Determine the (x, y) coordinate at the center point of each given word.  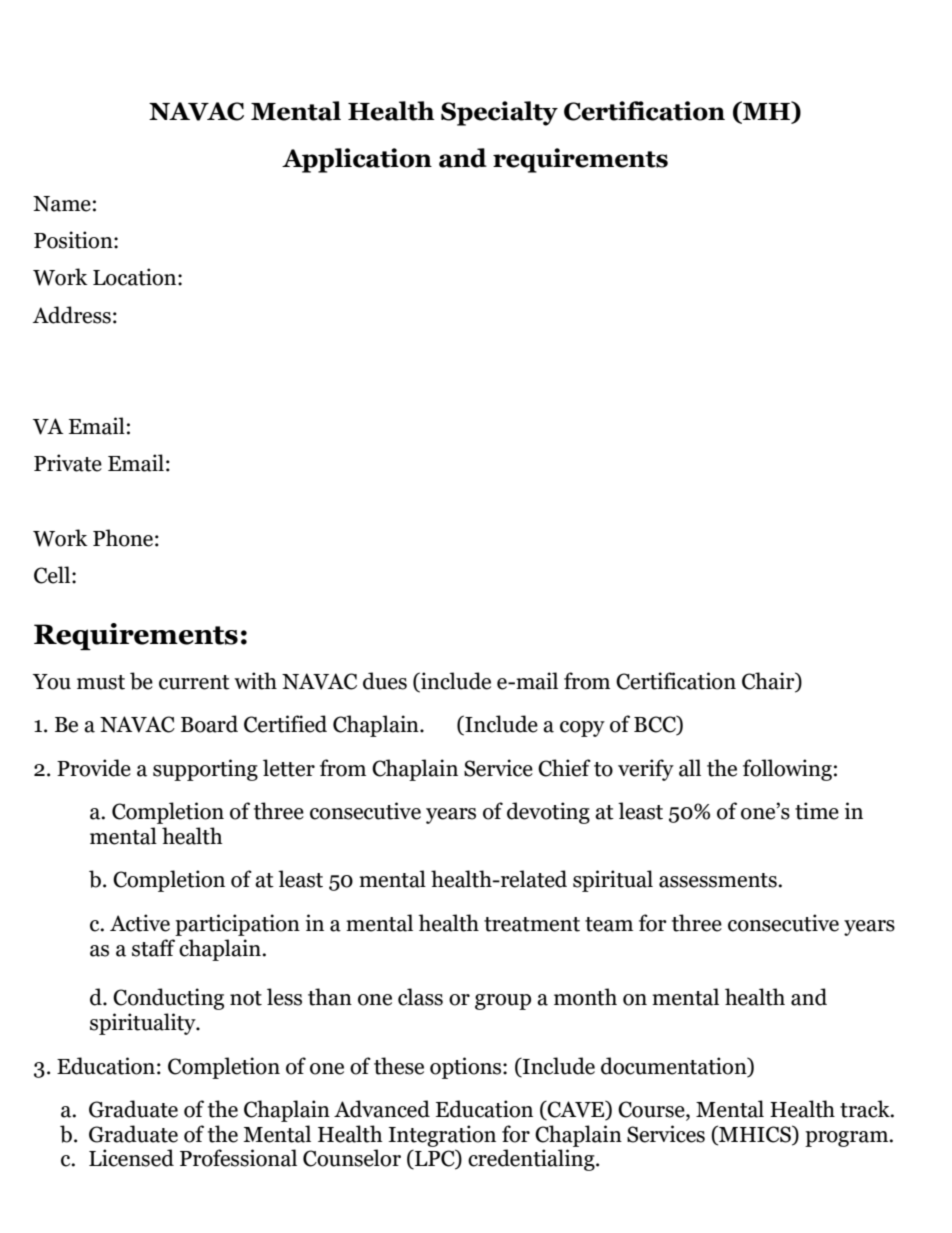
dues (385, 681)
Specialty (499, 113)
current (194, 682)
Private (68, 463)
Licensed (131, 1158)
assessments (719, 880)
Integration (442, 1136)
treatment (532, 924)
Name (62, 204)
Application (357, 160)
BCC (656, 725)
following (787, 770)
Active (140, 923)
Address (72, 315)
